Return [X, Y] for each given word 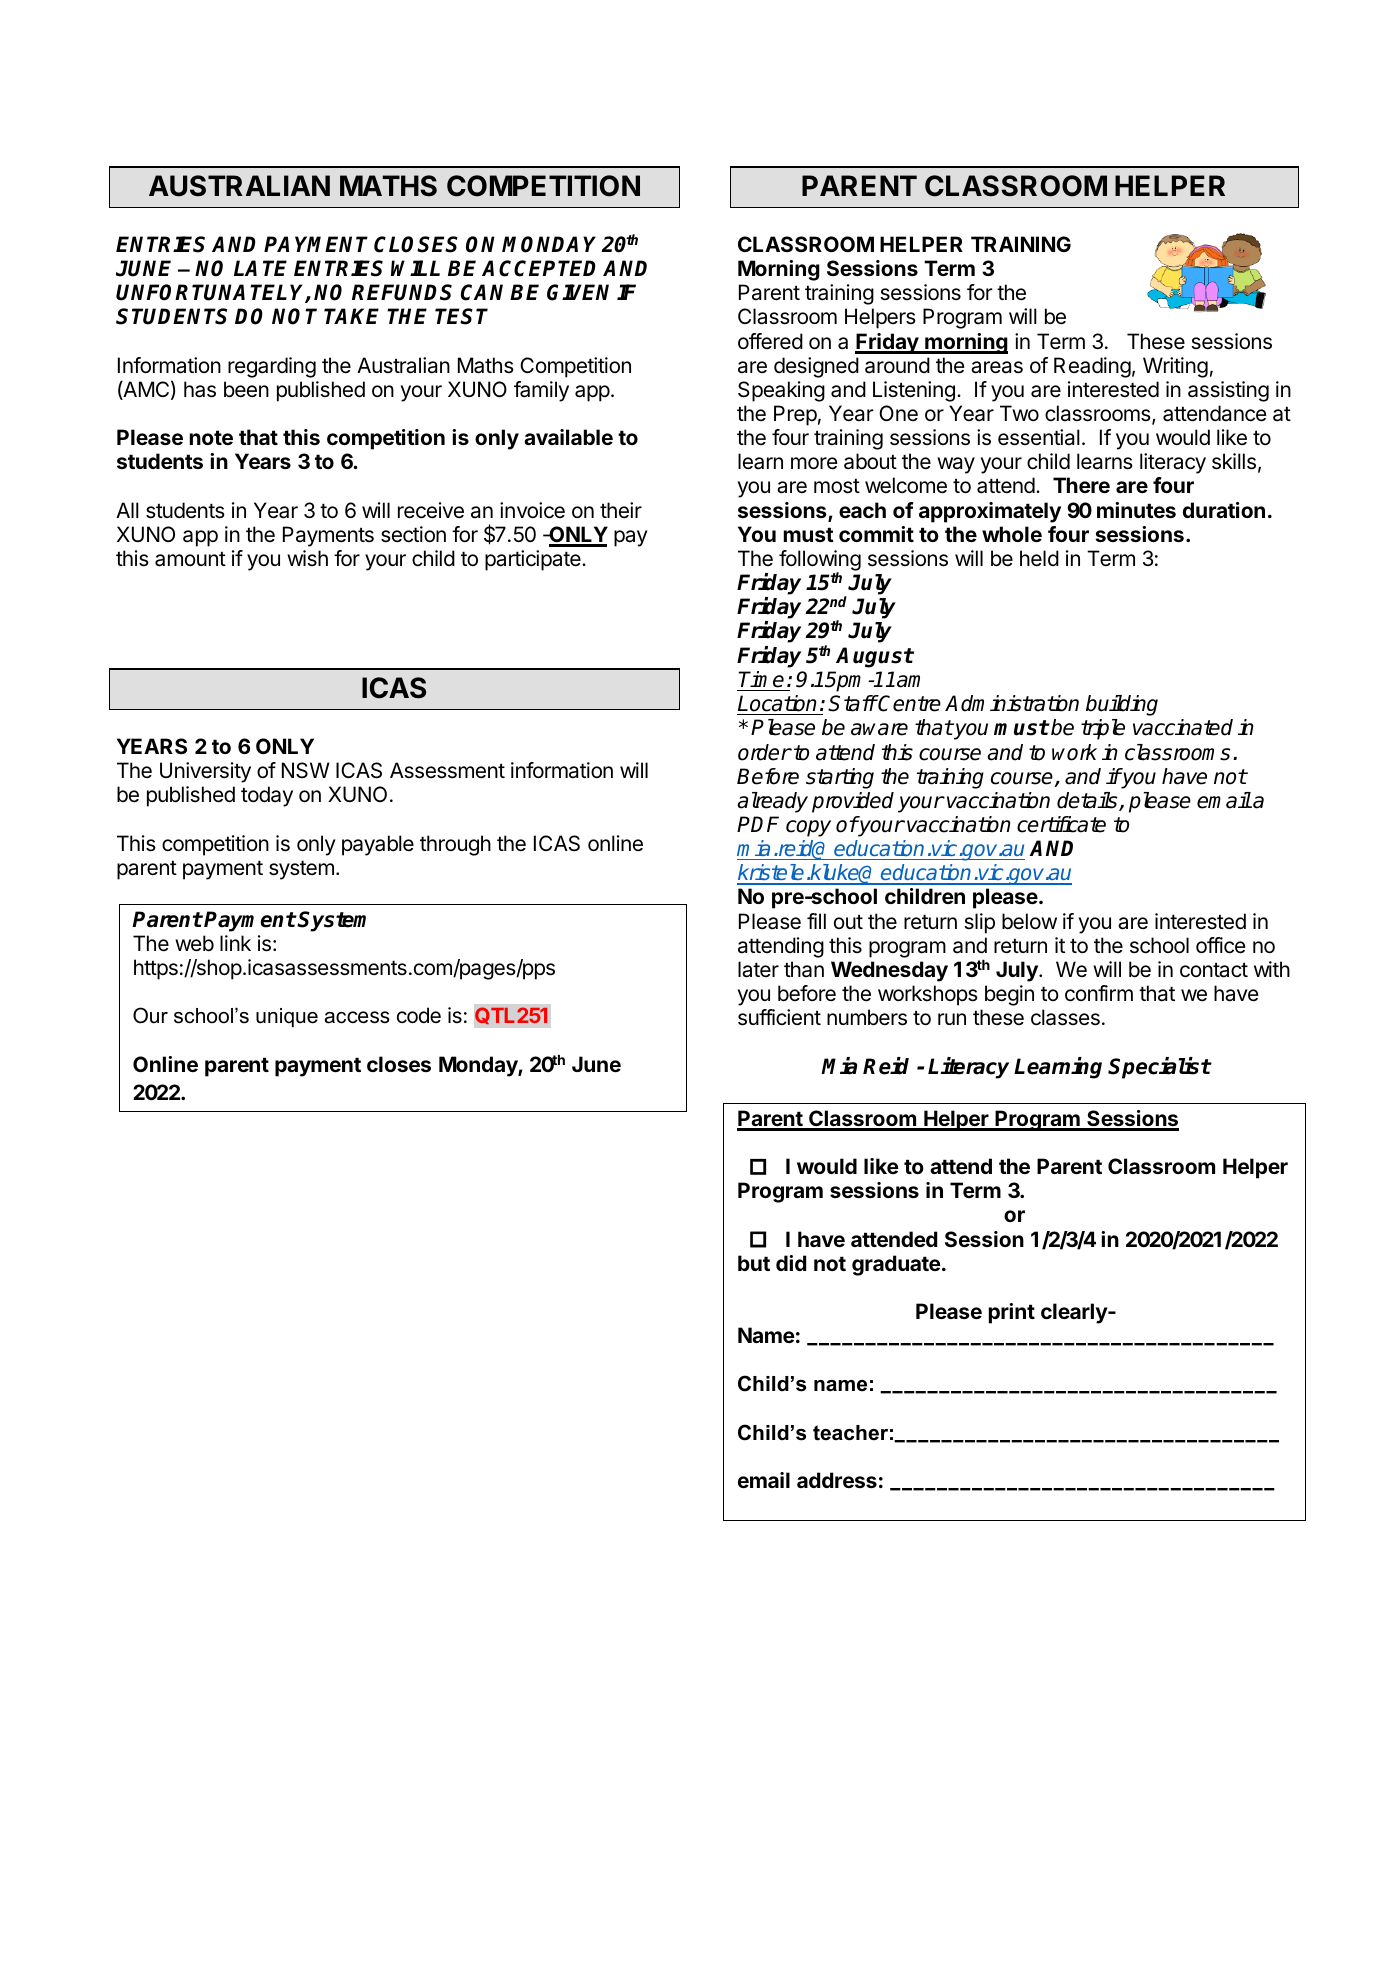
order [764, 752]
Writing [1175, 367]
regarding [272, 367]
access [357, 1017]
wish [307, 558]
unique [287, 1017]
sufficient [779, 1017]
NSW [306, 770]
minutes [1136, 510]
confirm [1099, 993]
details [1088, 801]
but [754, 1263]
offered [770, 341]
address [837, 1480]
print [1012, 1313]
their [621, 510]
